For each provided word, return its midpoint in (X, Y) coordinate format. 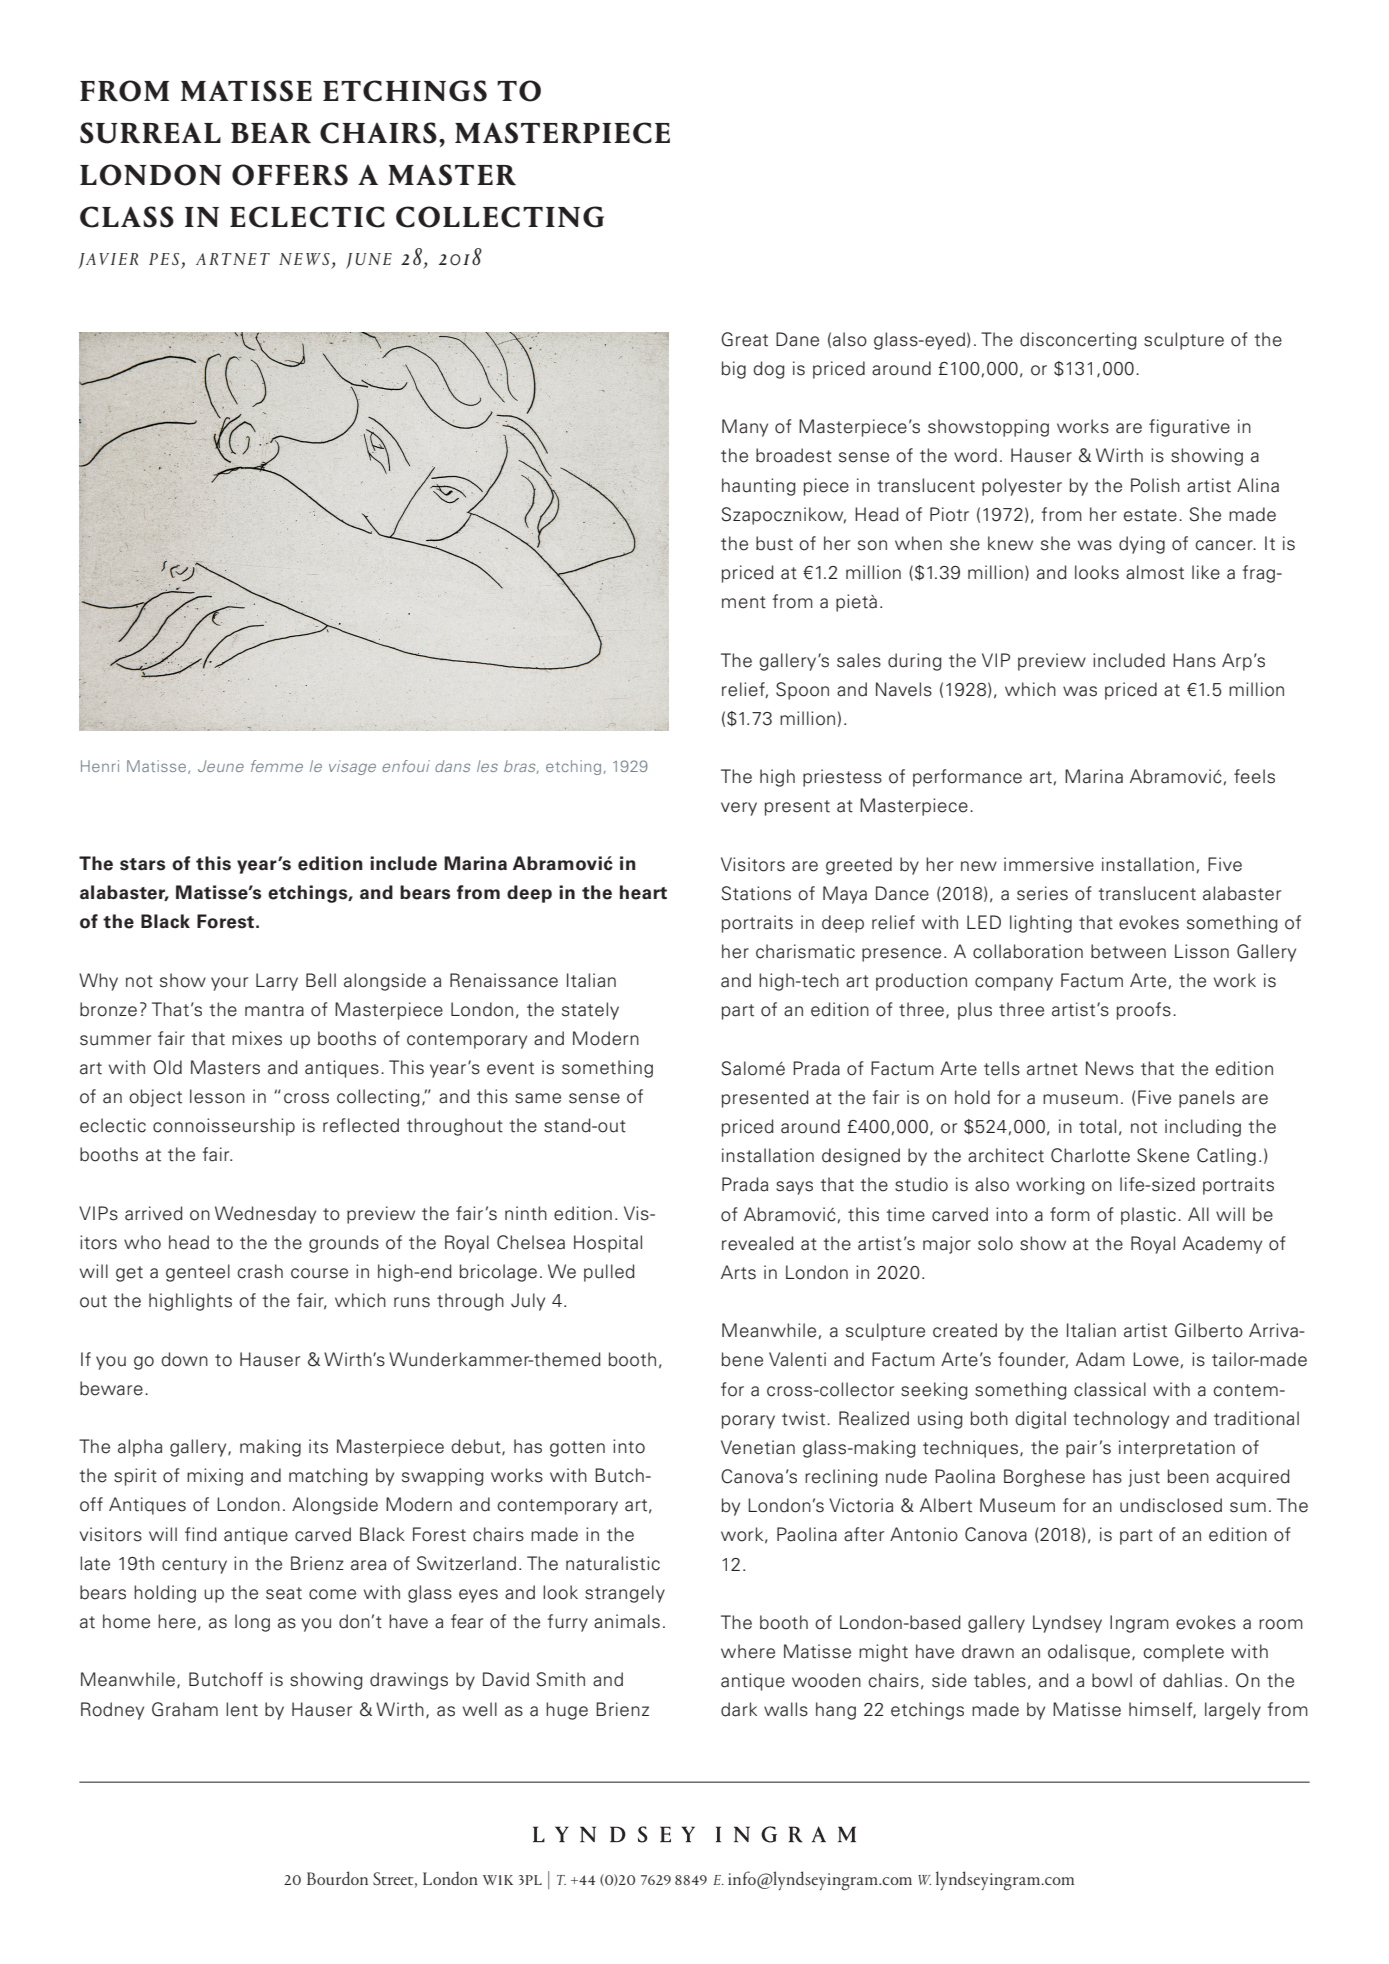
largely (1233, 1711)
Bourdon (337, 1878)
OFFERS (290, 175)
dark (739, 1709)
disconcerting (1078, 341)
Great (744, 339)
